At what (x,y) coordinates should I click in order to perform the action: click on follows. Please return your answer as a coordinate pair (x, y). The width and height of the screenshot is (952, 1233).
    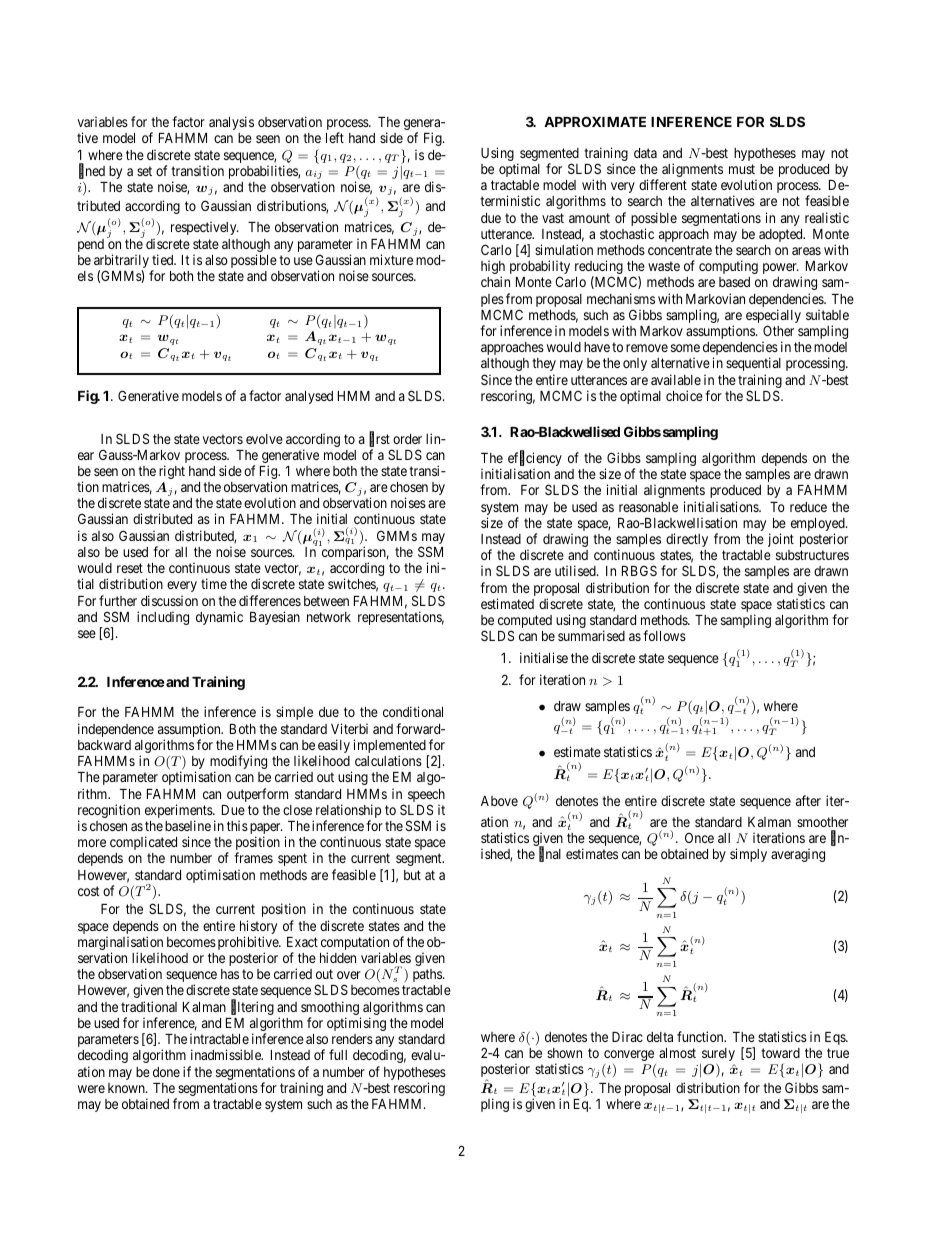
    Looking at the image, I should click on (664, 635).
